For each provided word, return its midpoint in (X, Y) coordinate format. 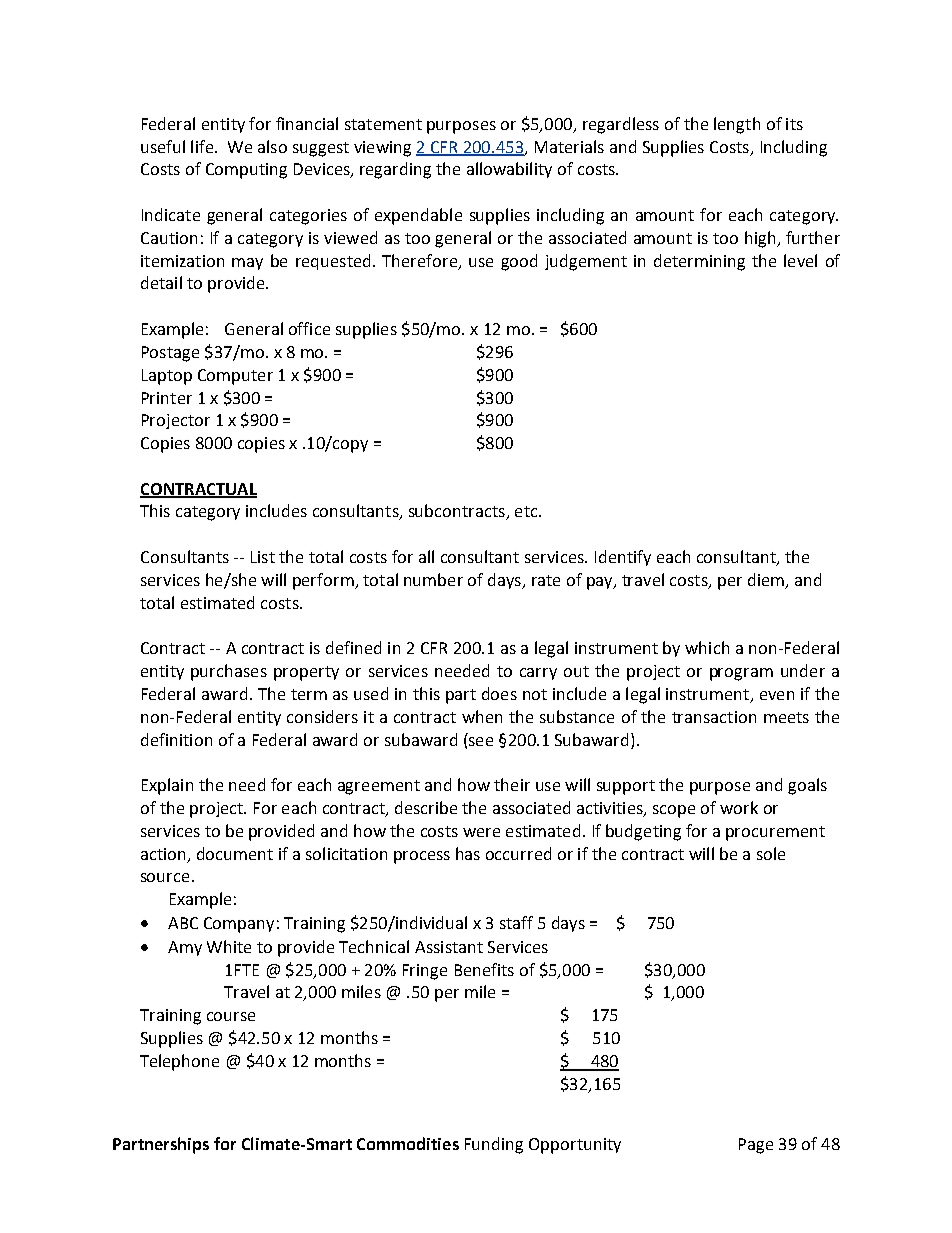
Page (756, 1146)
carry (538, 674)
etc (527, 511)
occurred (518, 853)
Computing (246, 171)
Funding (494, 1145)
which (707, 647)
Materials (569, 146)
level (800, 260)
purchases (229, 672)
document (235, 853)
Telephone (179, 1062)
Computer (235, 377)
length (737, 125)
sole (771, 853)
